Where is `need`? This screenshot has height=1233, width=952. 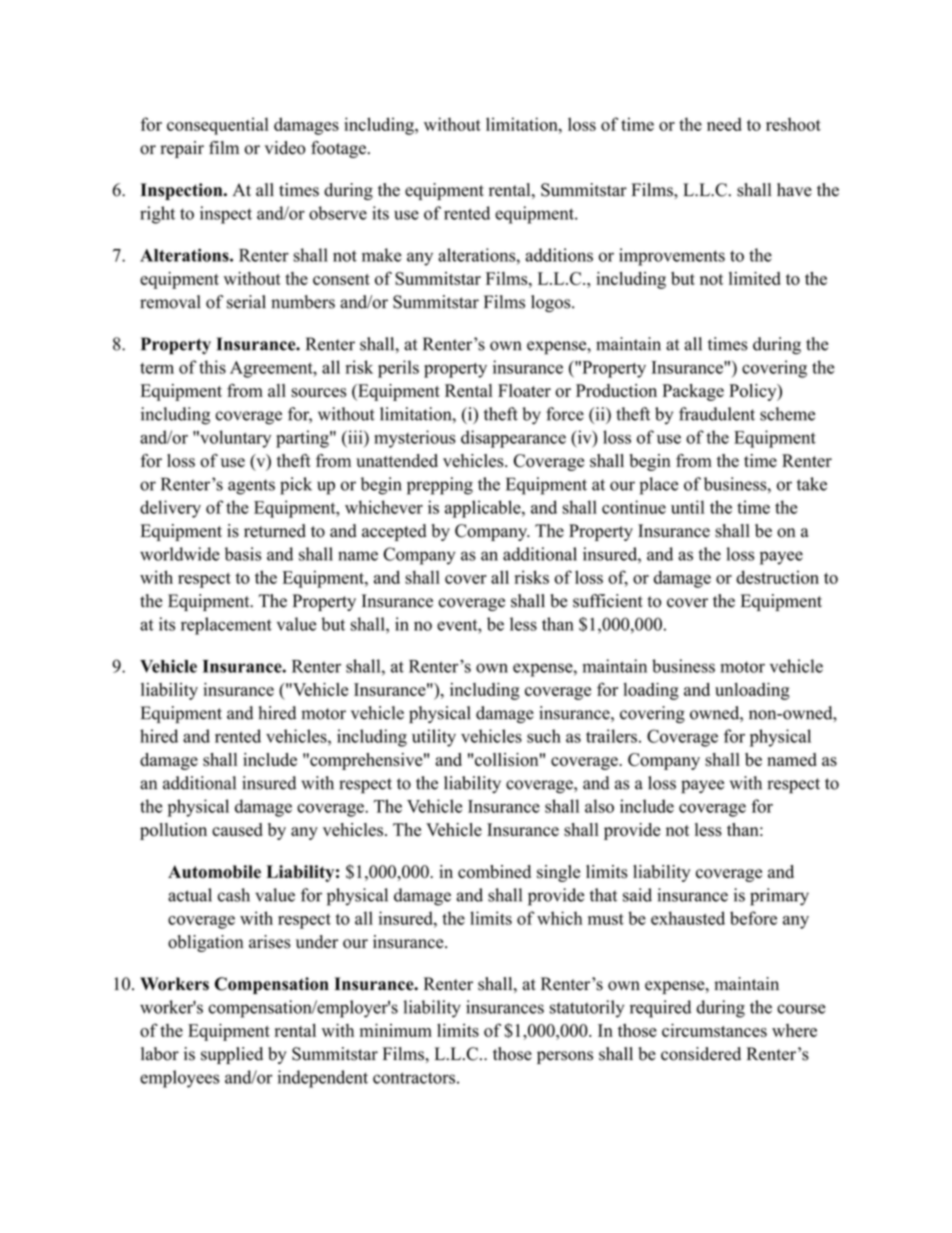 need is located at coordinates (724, 124).
